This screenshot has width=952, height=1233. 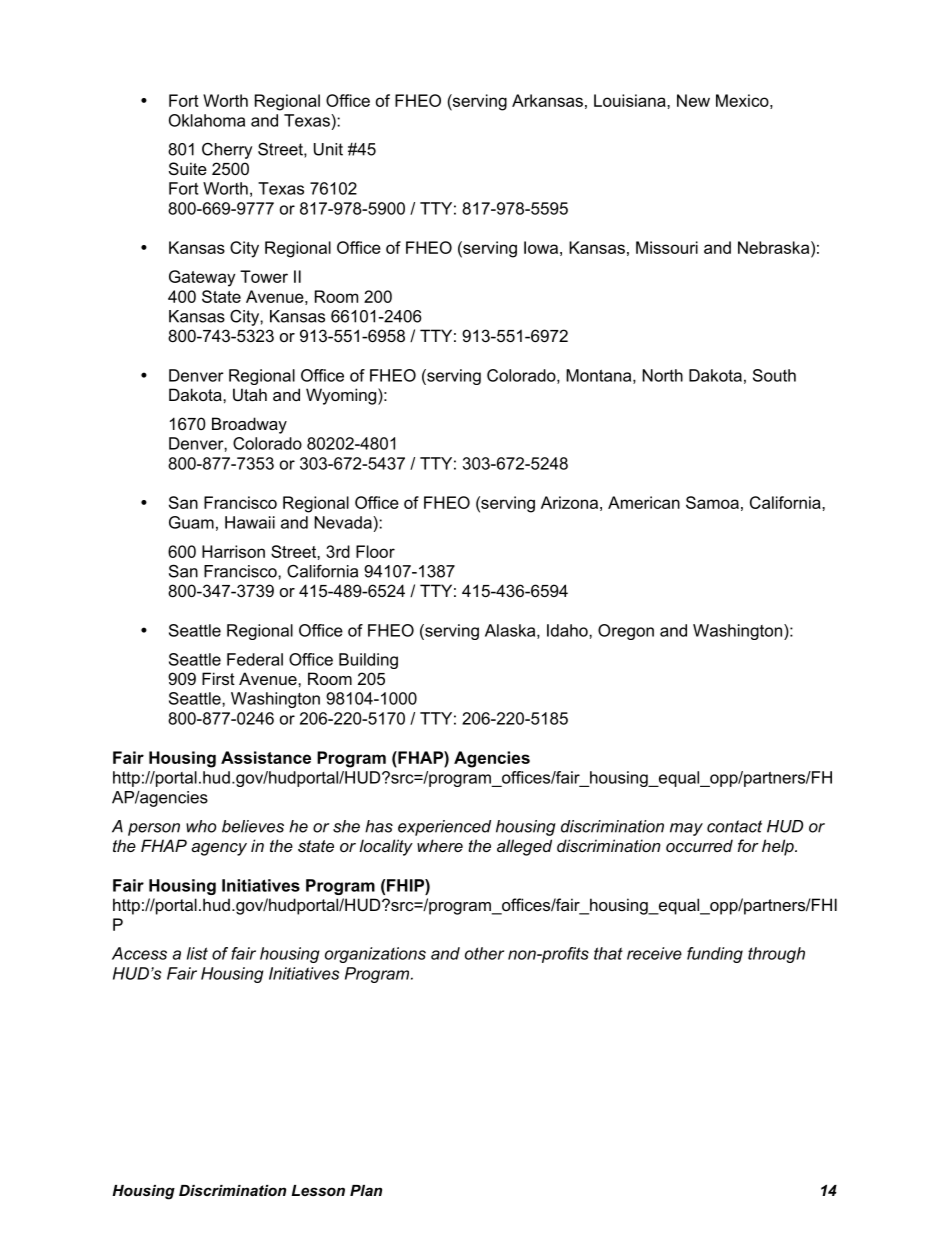 I want to click on Guam, so click(x=191, y=522).
